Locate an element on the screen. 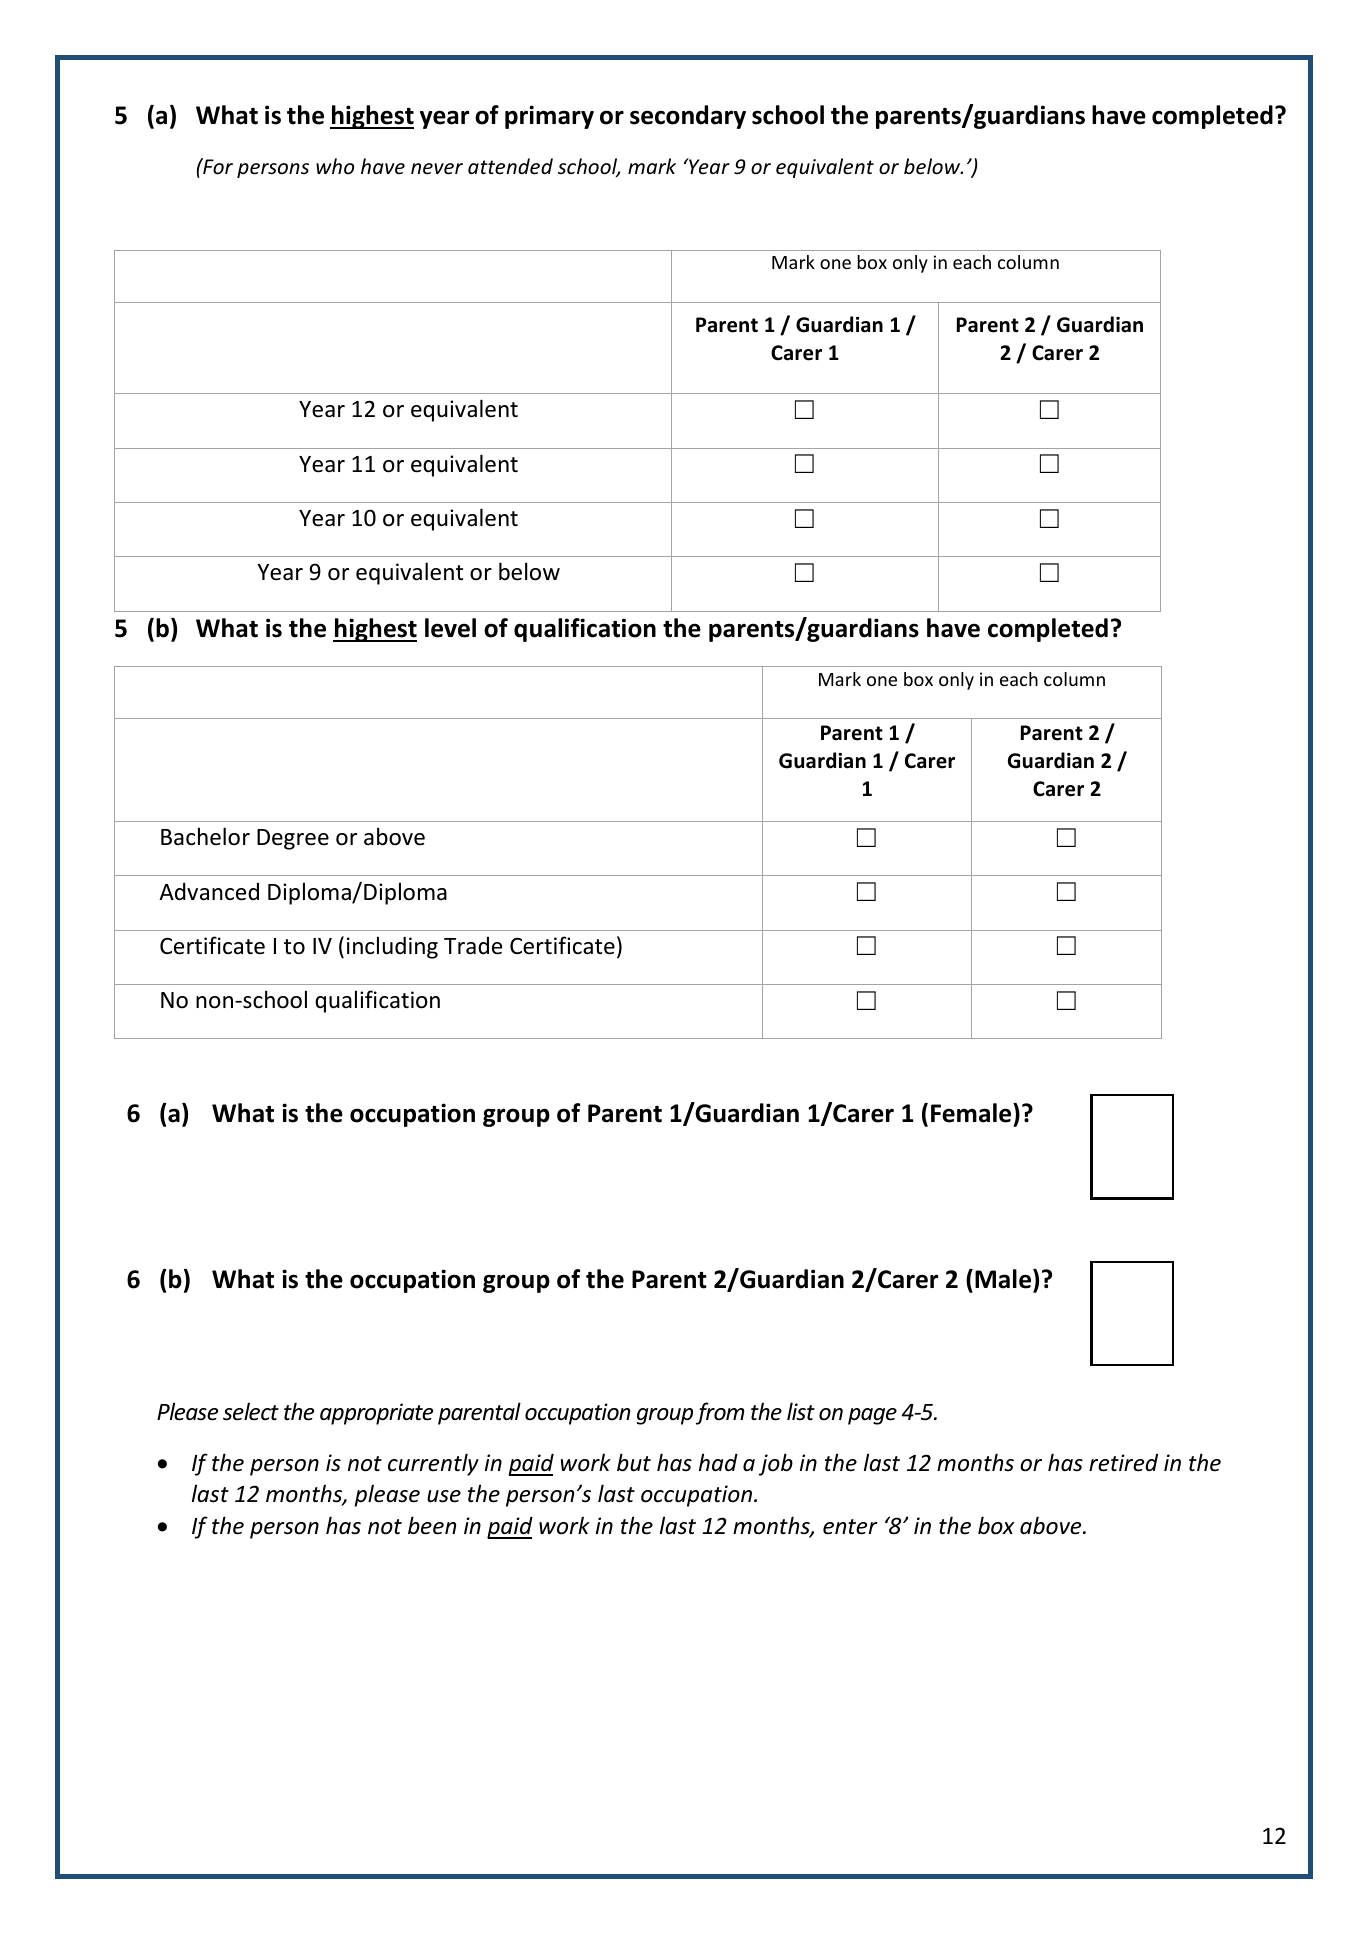 The image size is (1368, 1934). including is located at coordinates (392, 947).
